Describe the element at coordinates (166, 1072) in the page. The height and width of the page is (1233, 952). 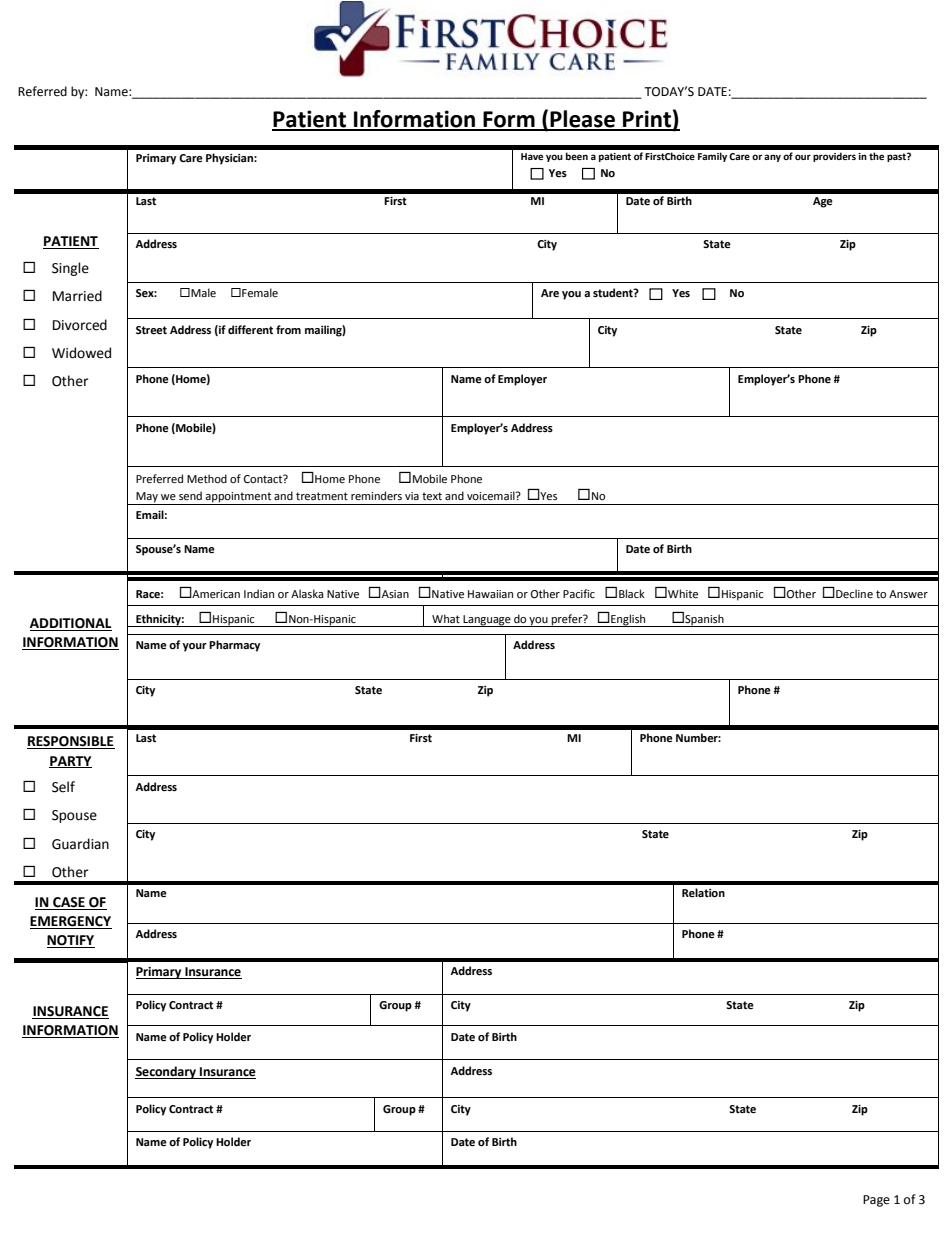
I see `Secondary` at that location.
